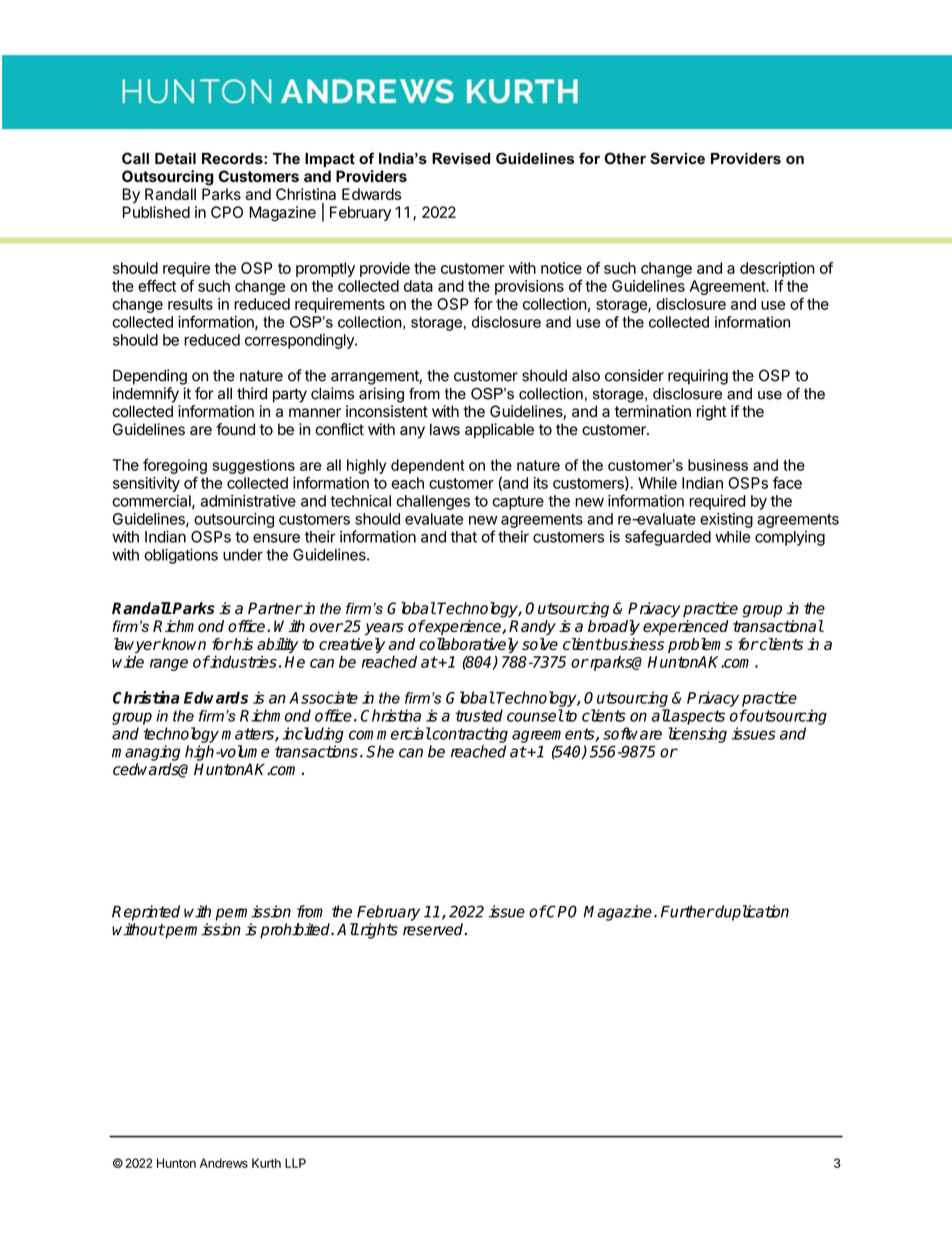 This document has width=952, height=1233. Describe the element at coordinates (677, 158) in the document. I see `Service` at that location.
